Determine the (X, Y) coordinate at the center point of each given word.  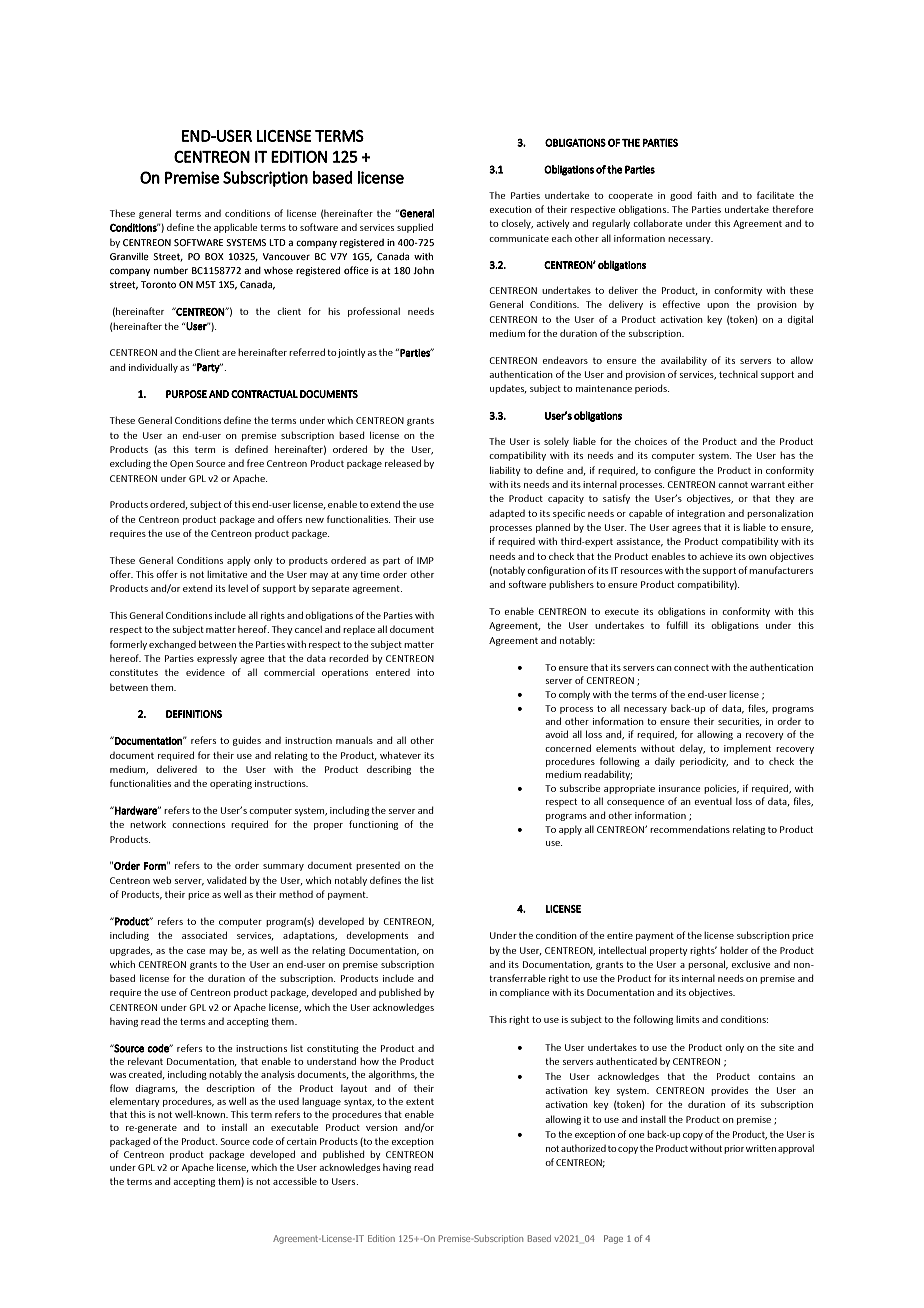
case (196, 951)
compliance (524, 993)
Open (181, 464)
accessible (295, 1181)
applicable (235, 228)
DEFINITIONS (194, 714)
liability (505, 471)
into (425, 672)
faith (707, 195)
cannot (733, 485)
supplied (415, 228)
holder (734, 950)
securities (740, 722)
